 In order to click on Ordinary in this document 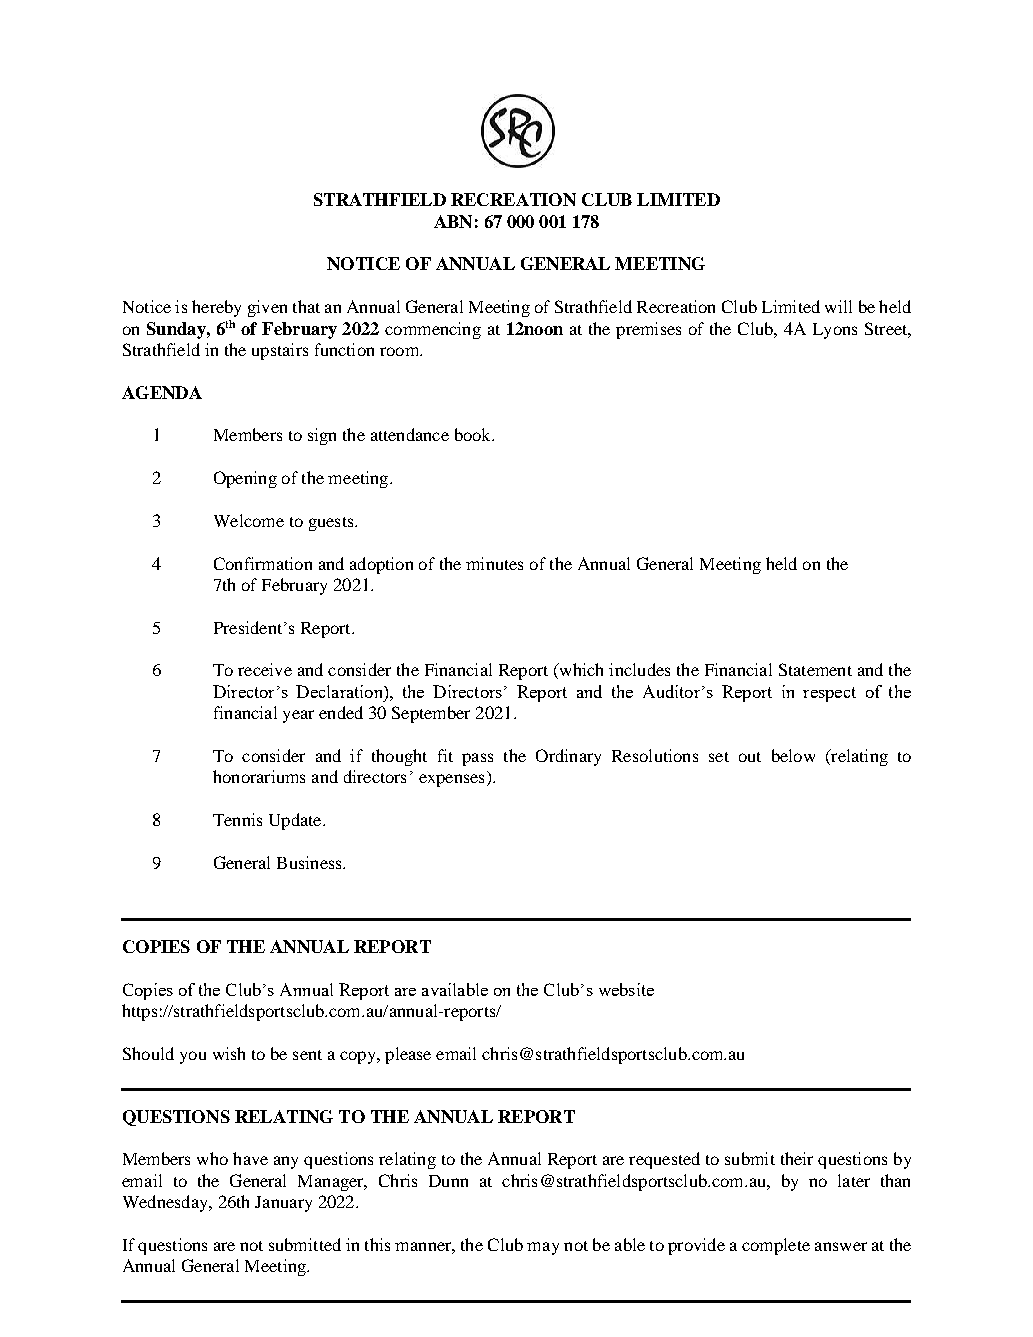, I will do `click(568, 757)`.
